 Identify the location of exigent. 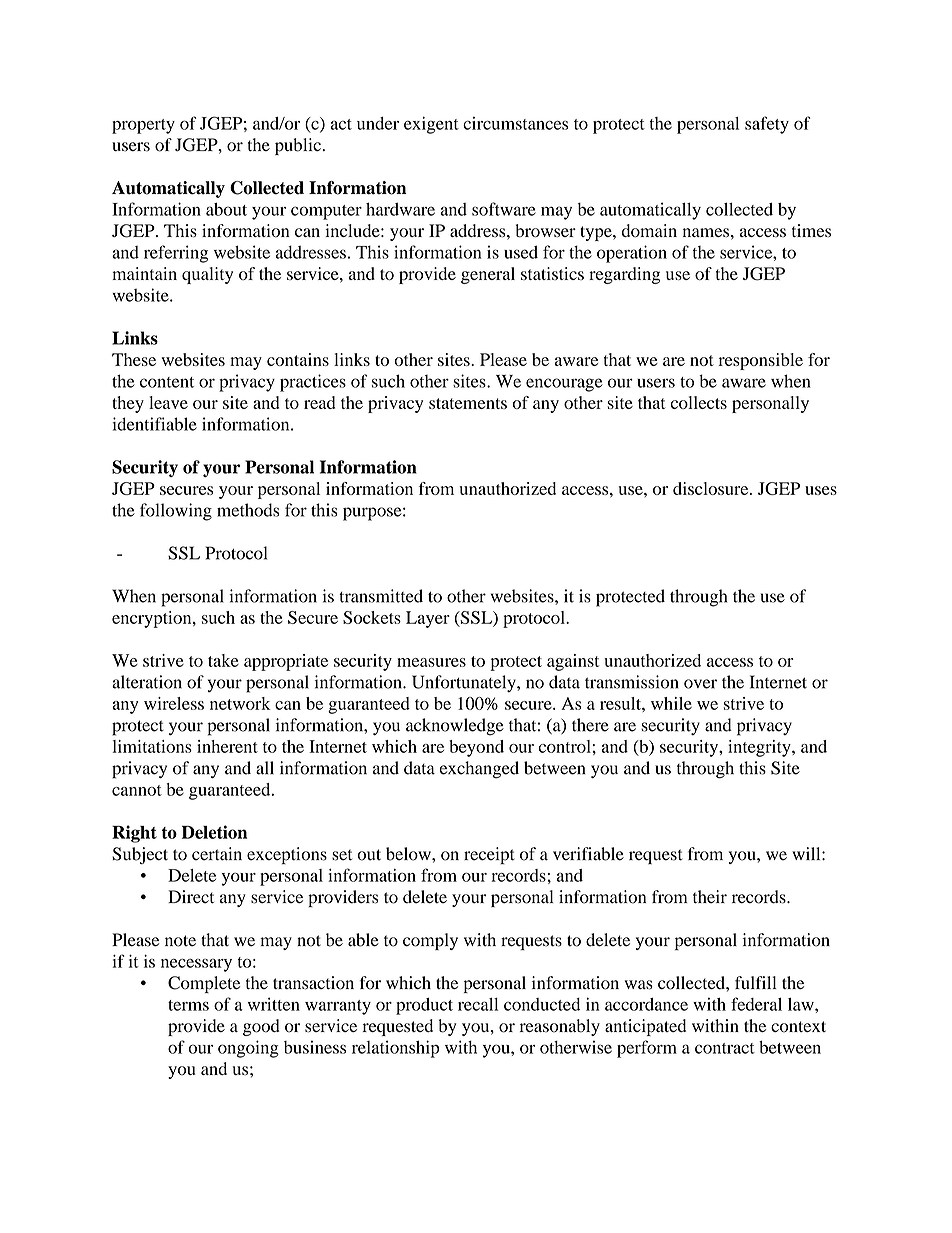
(431, 125).
